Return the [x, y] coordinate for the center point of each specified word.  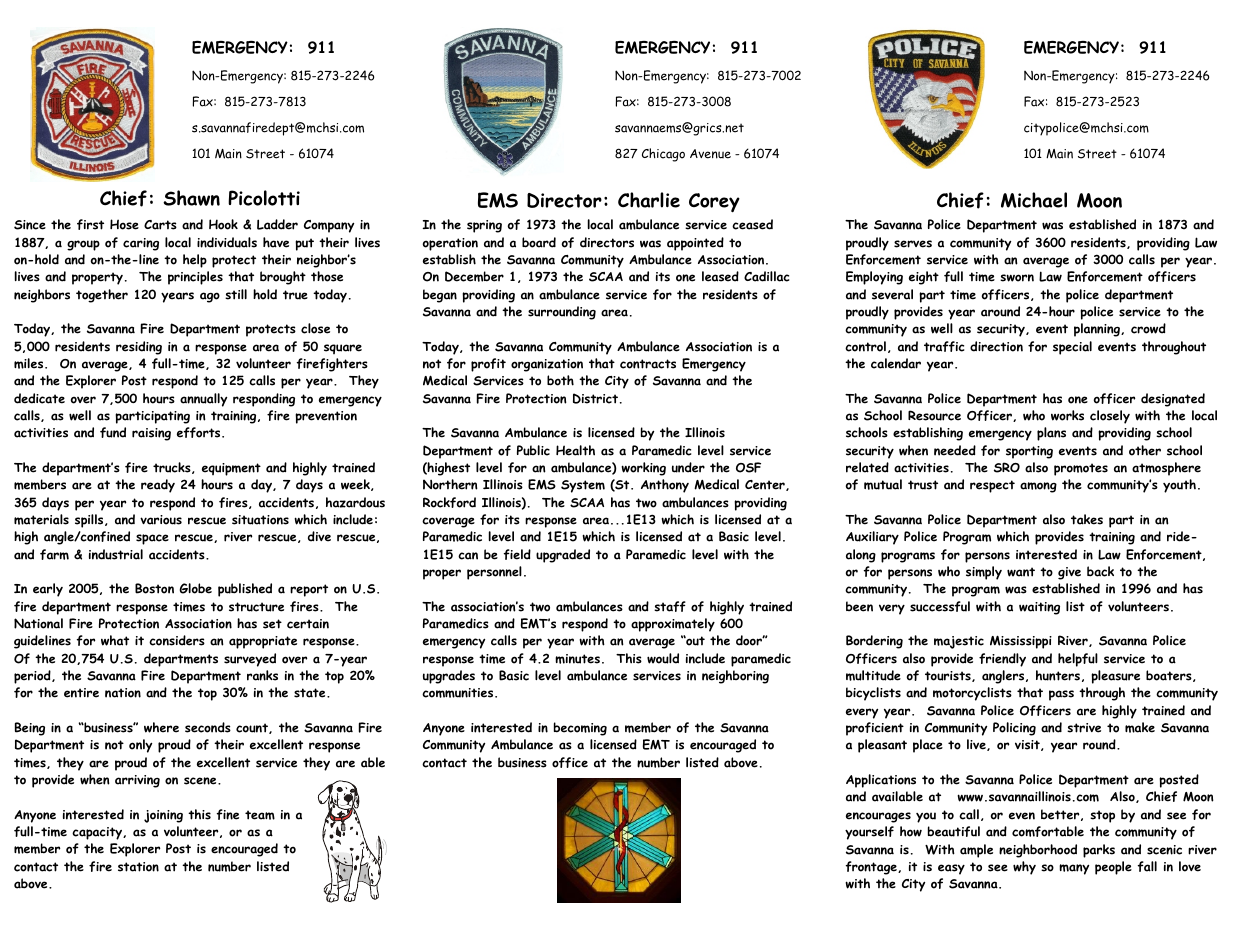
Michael [1034, 200]
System [583, 486]
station [138, 867]
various [161, 520]
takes [1087, 519]
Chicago [663, 155]
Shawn [191, 198]
